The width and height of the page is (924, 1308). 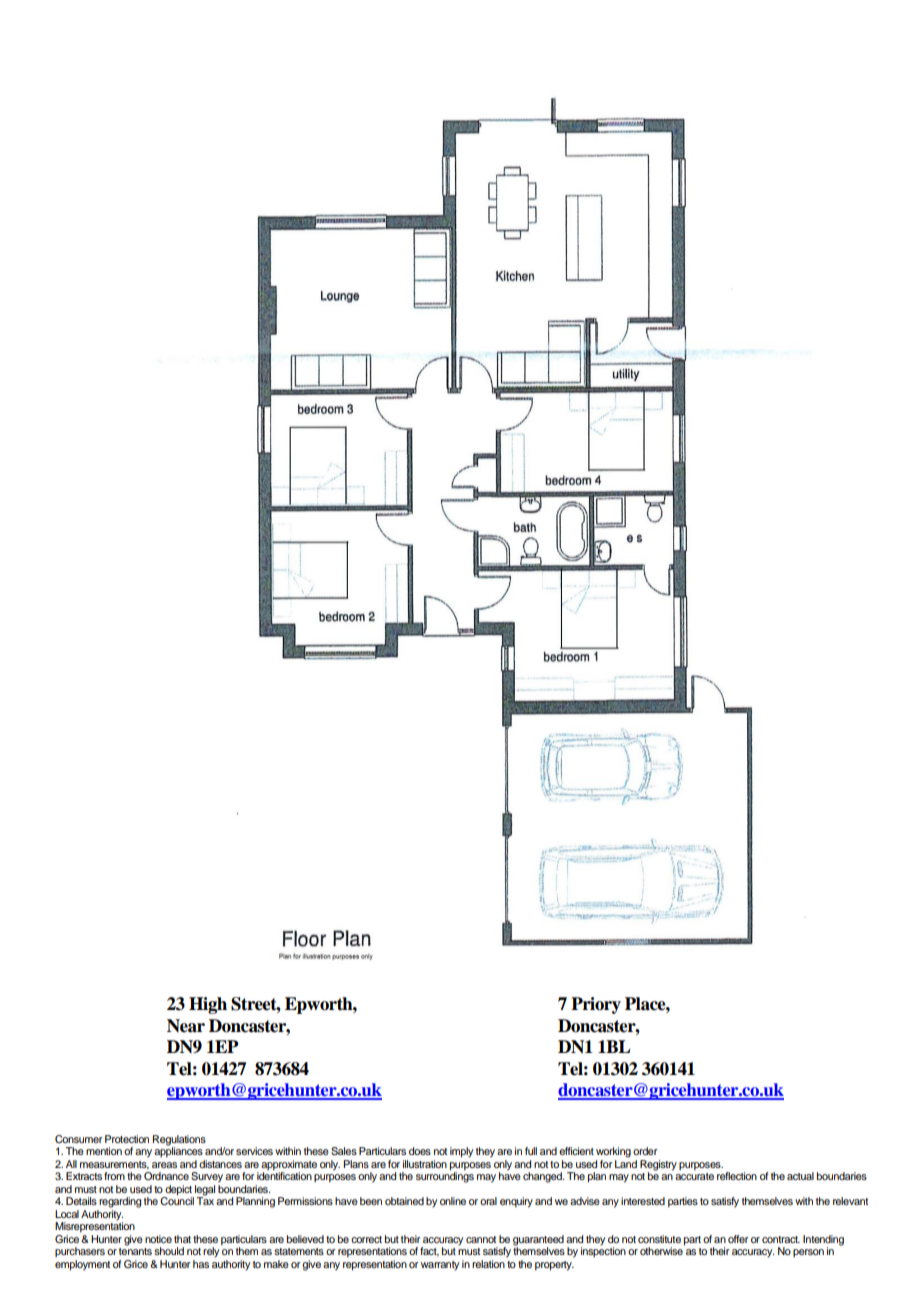 I want to click on should, so click(x=169, y=1251).
